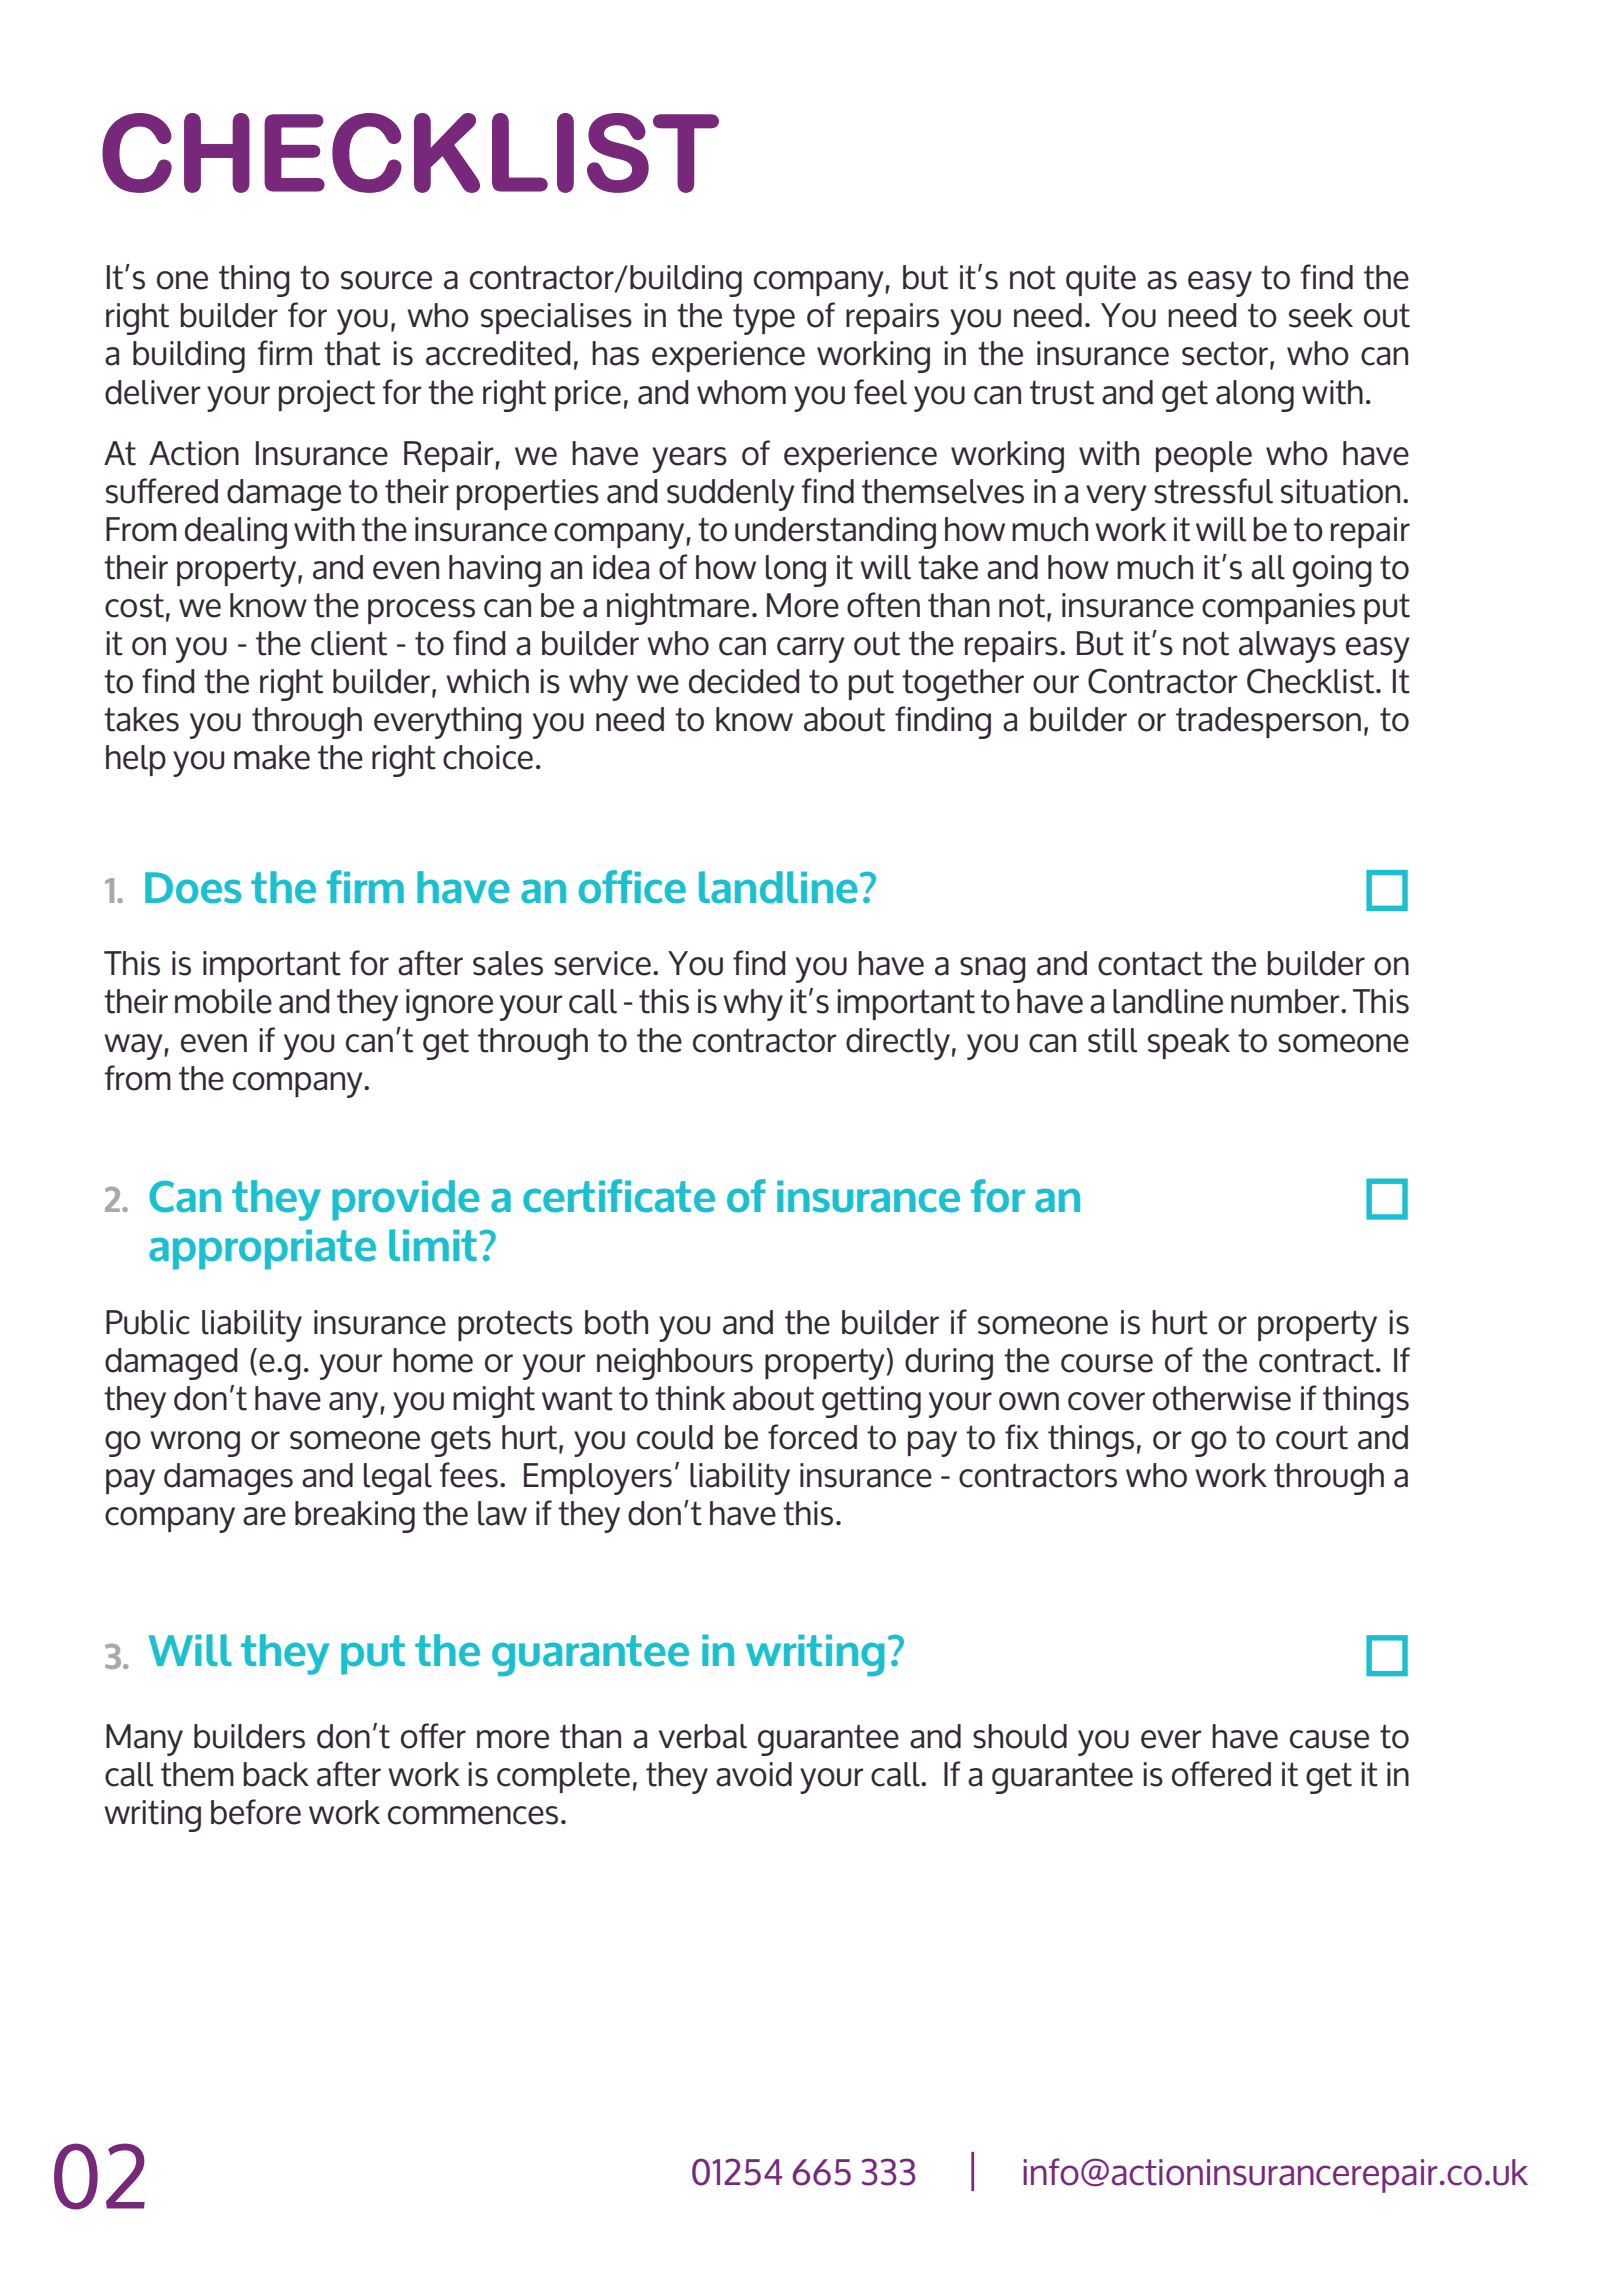 Image resolution: width=1619 pixels, height=2289 pixels. What do you see at coordinates (898, 1044) in the screenshot?
I see `directly` at bounding box center [898, 1044].
